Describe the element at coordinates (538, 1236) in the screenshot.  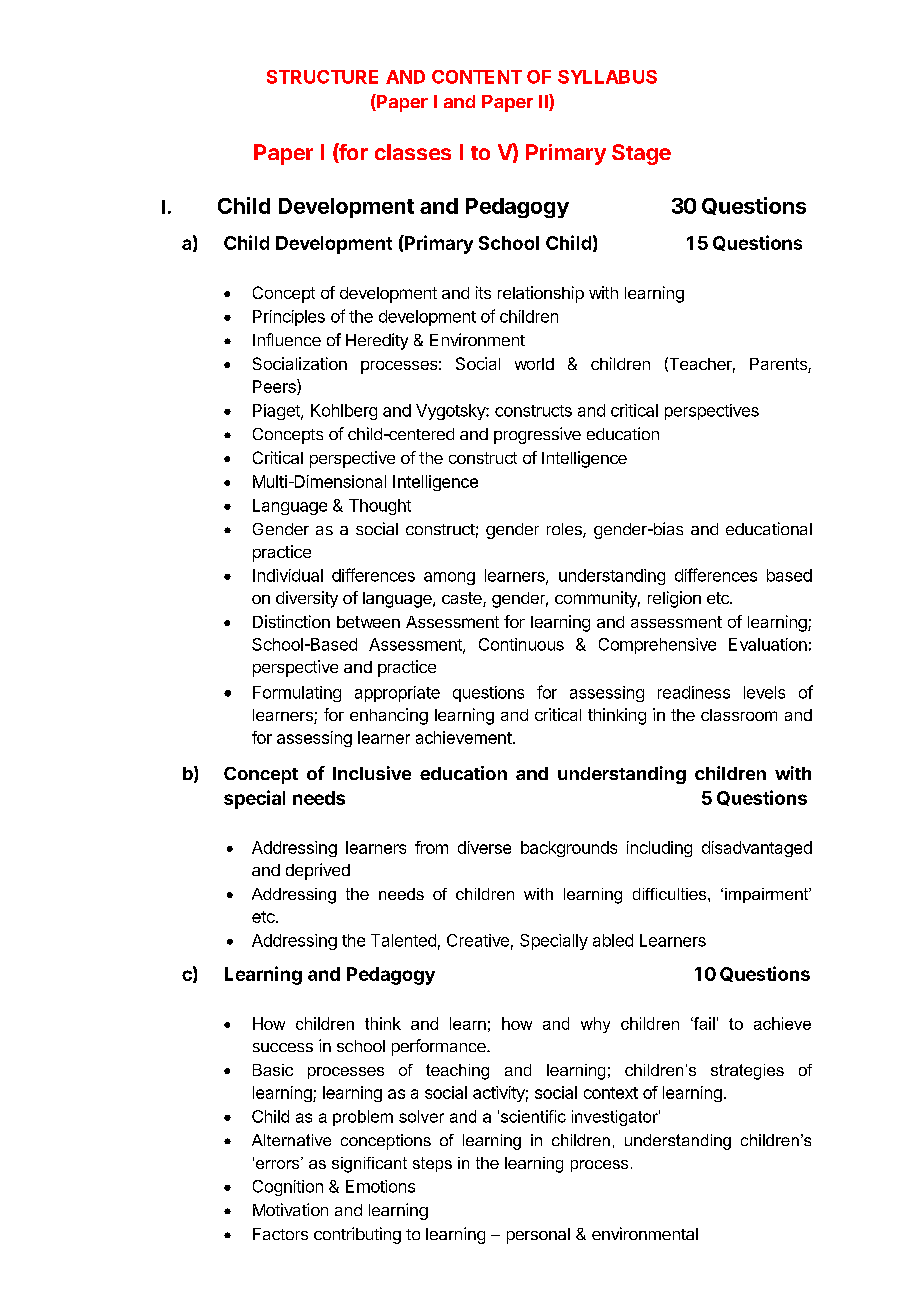
I see `personal` at that location.
